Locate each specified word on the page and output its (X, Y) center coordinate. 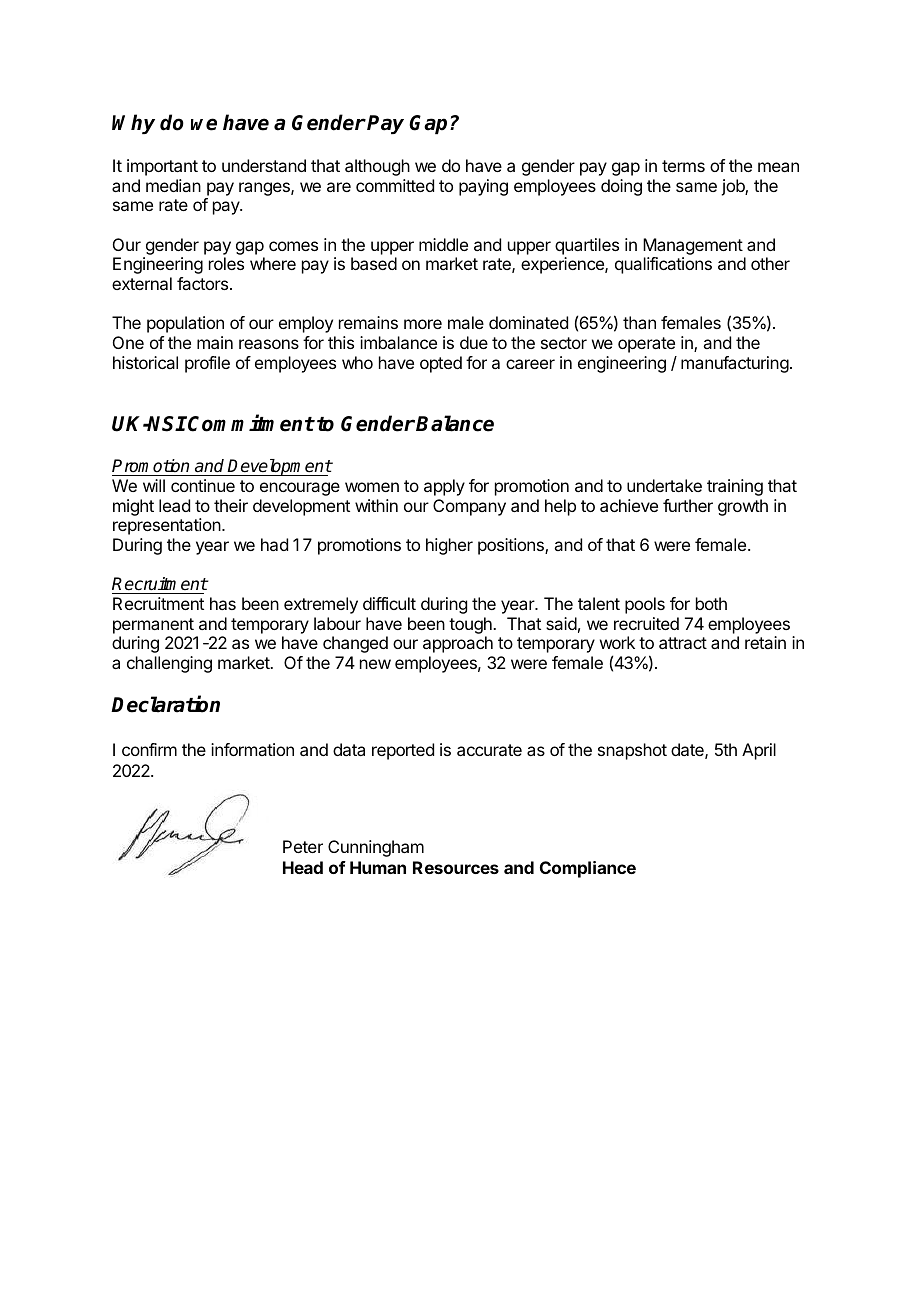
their (231, 505)
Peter (303, 846)
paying (483, 187)
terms (683, 166)
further (688, 505)
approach (458, 644)
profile (207, 364)
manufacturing (735, 364)
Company (469, 507)
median (173, 185)
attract (683, 643)
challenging (169, 664)
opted (441, 364)
